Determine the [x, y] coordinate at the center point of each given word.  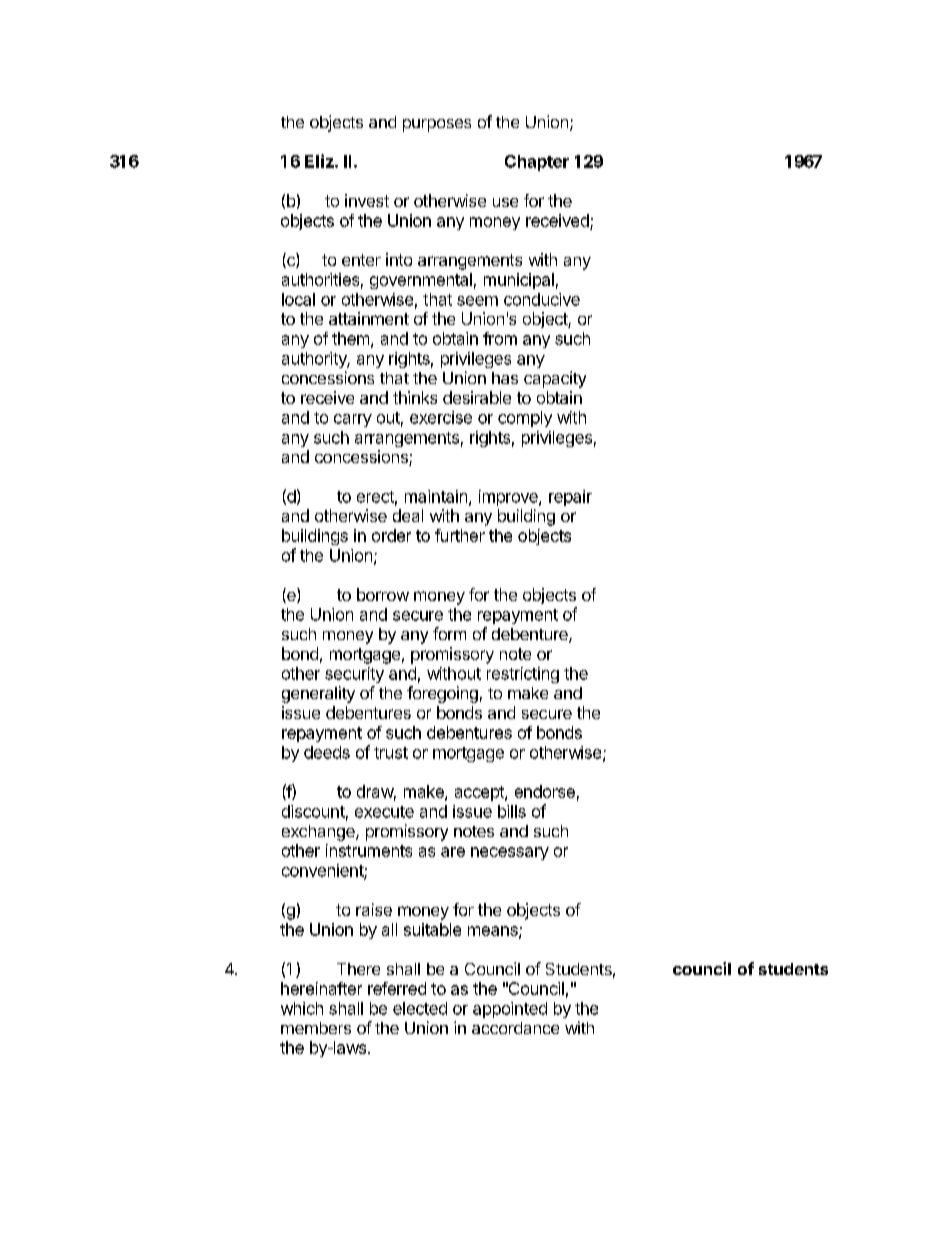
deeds [327, 752]
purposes [437, 125]
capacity [555, 379]
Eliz [320, 161]
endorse [545, 791]
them [352, 339]
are [453, 852]
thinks [415, 397]
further [460, 535]
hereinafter [321, 988]
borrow [383, 594]
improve [509, 498]
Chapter [537, 163]
